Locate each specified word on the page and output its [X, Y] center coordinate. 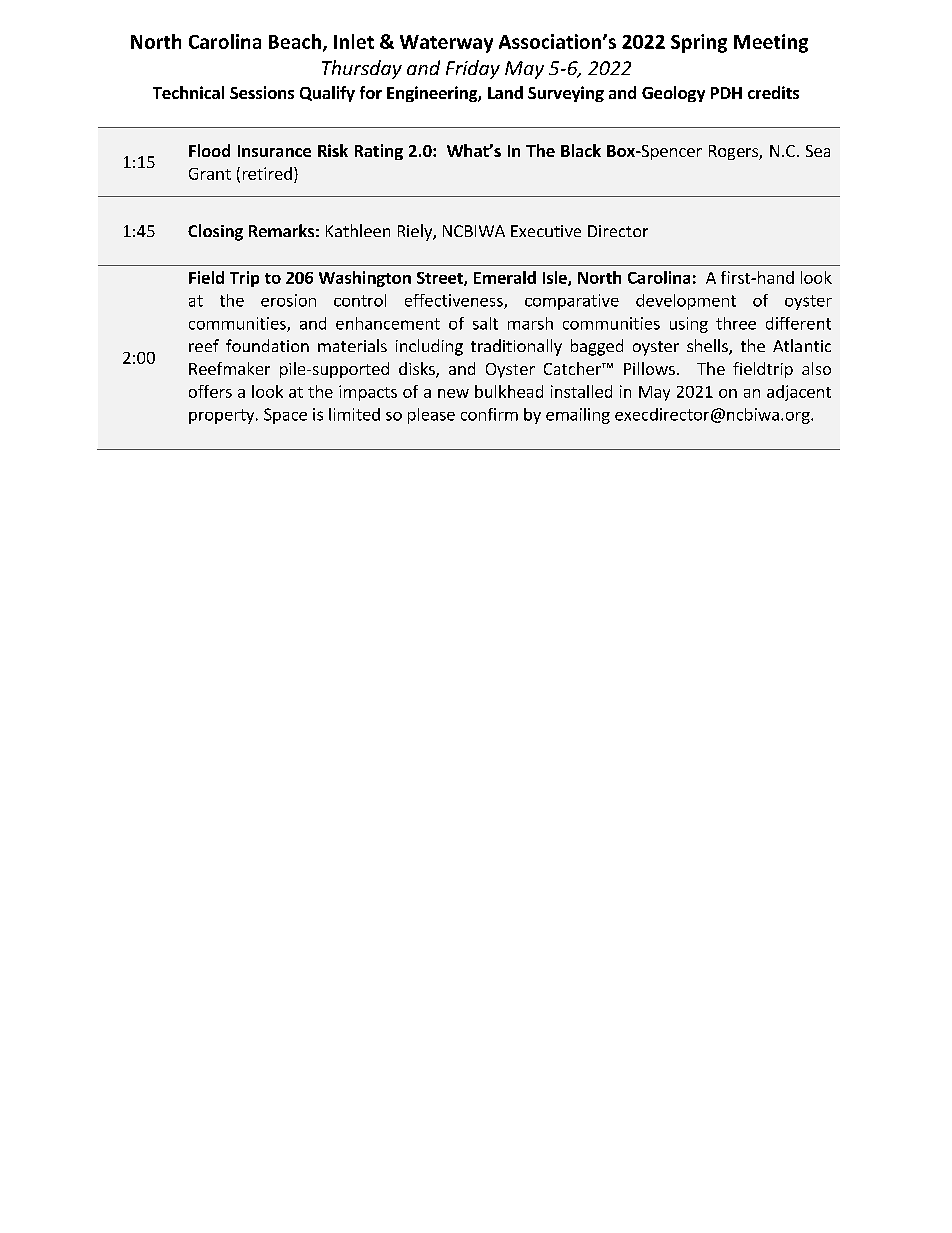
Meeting [771, 43]
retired [267, 173]
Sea [818, 151]
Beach [295, 41]
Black [581, 150]
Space [285, 416]
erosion [288, 300]
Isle [556, 278]
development [686, 302]
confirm [489, 414]
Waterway [446, 44]
